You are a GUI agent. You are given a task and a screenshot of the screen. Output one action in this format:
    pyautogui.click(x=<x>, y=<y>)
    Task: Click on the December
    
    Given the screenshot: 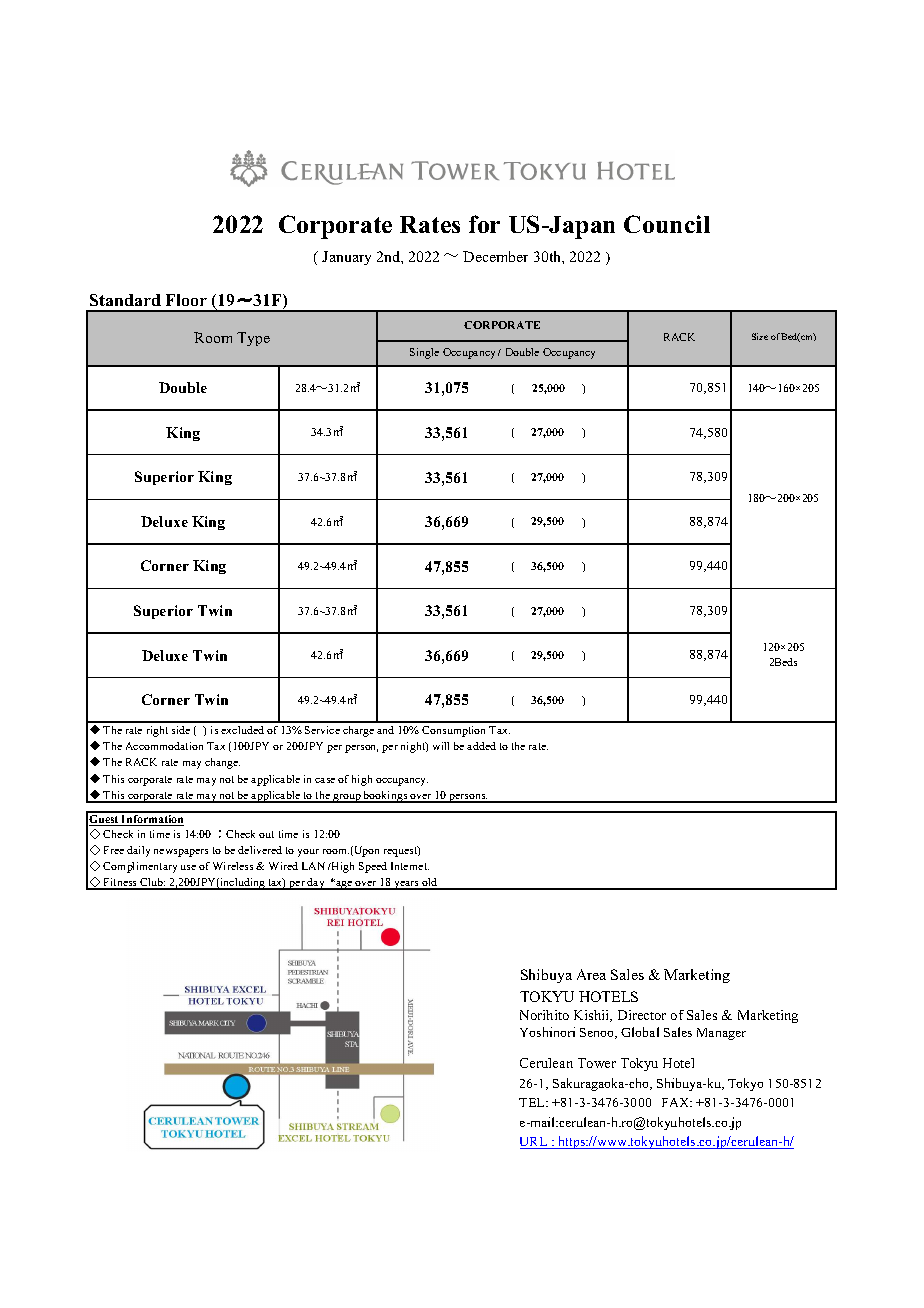 What is the action you would take?
    pyautogui.click(x=495, y=256)
